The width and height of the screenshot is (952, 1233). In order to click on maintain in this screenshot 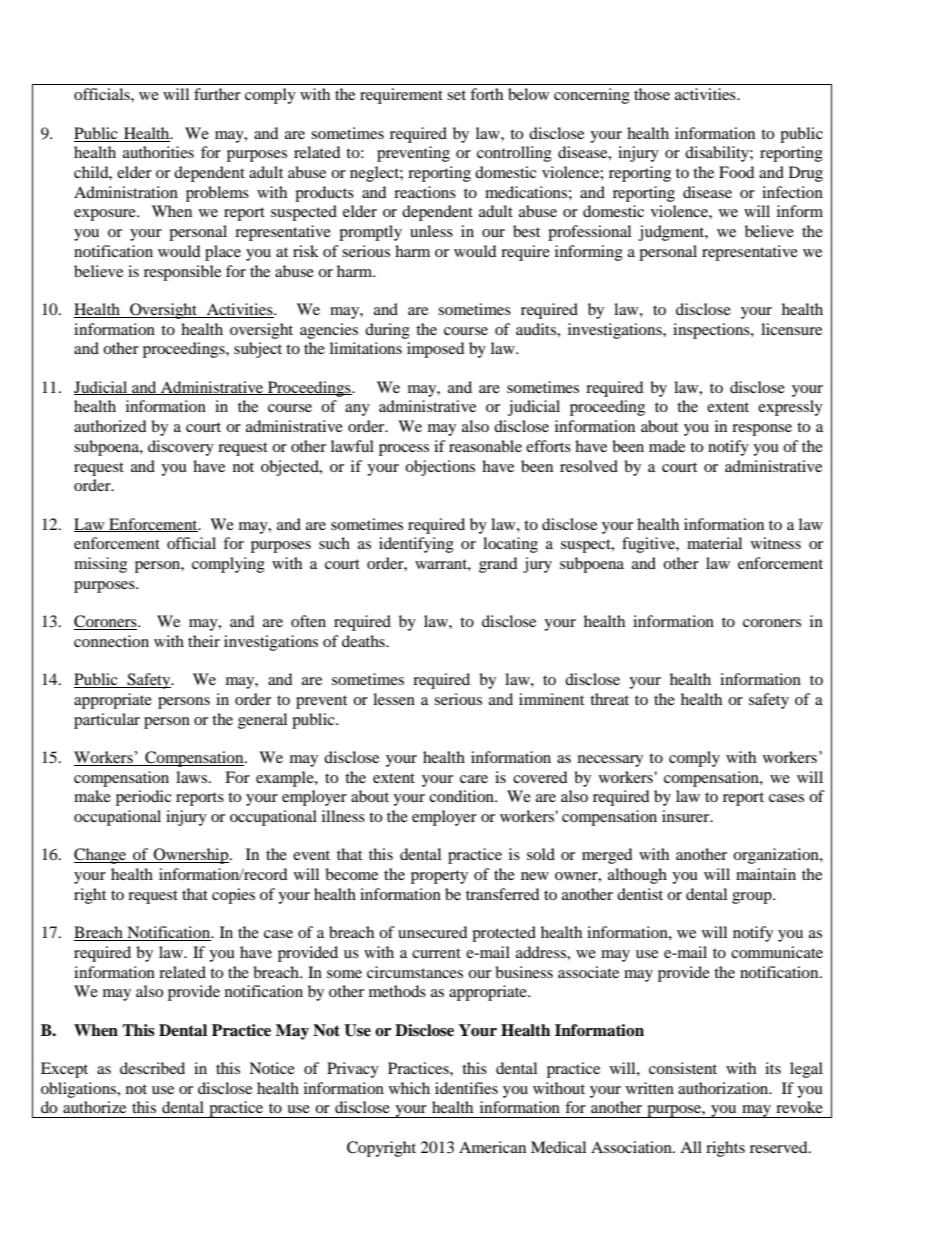, I will do `click(766, 874)`.
